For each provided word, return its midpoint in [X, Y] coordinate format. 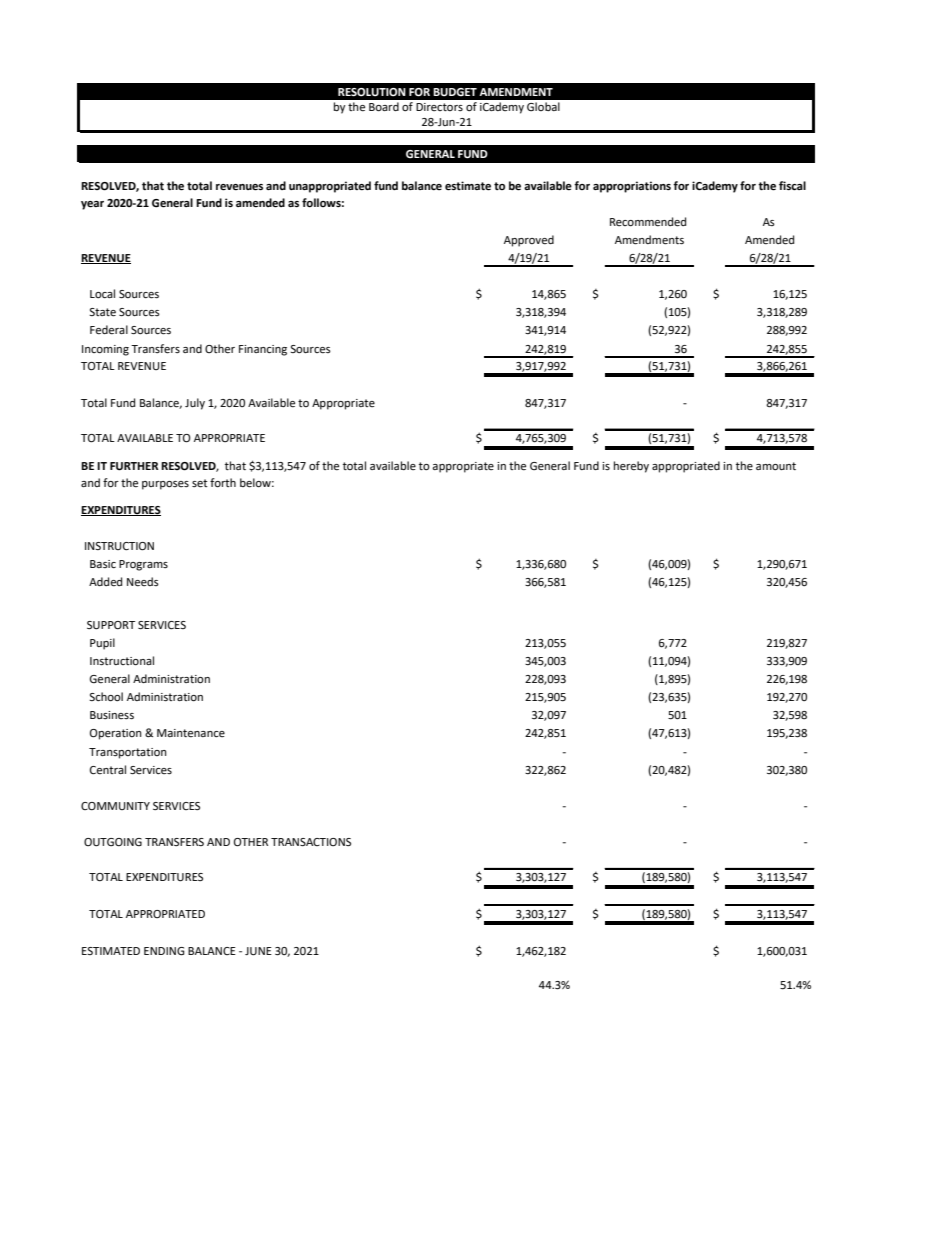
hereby [631, 467]
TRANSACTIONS [311, 842]
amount [776, 466]
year [92, 205]
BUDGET [455, 92]
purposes [165, 485]
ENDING [164, 951]
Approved [529, 241]
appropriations [632, 187]
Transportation [128, 753]
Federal [109, 330]
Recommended [648, 222]
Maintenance [191, 733]
